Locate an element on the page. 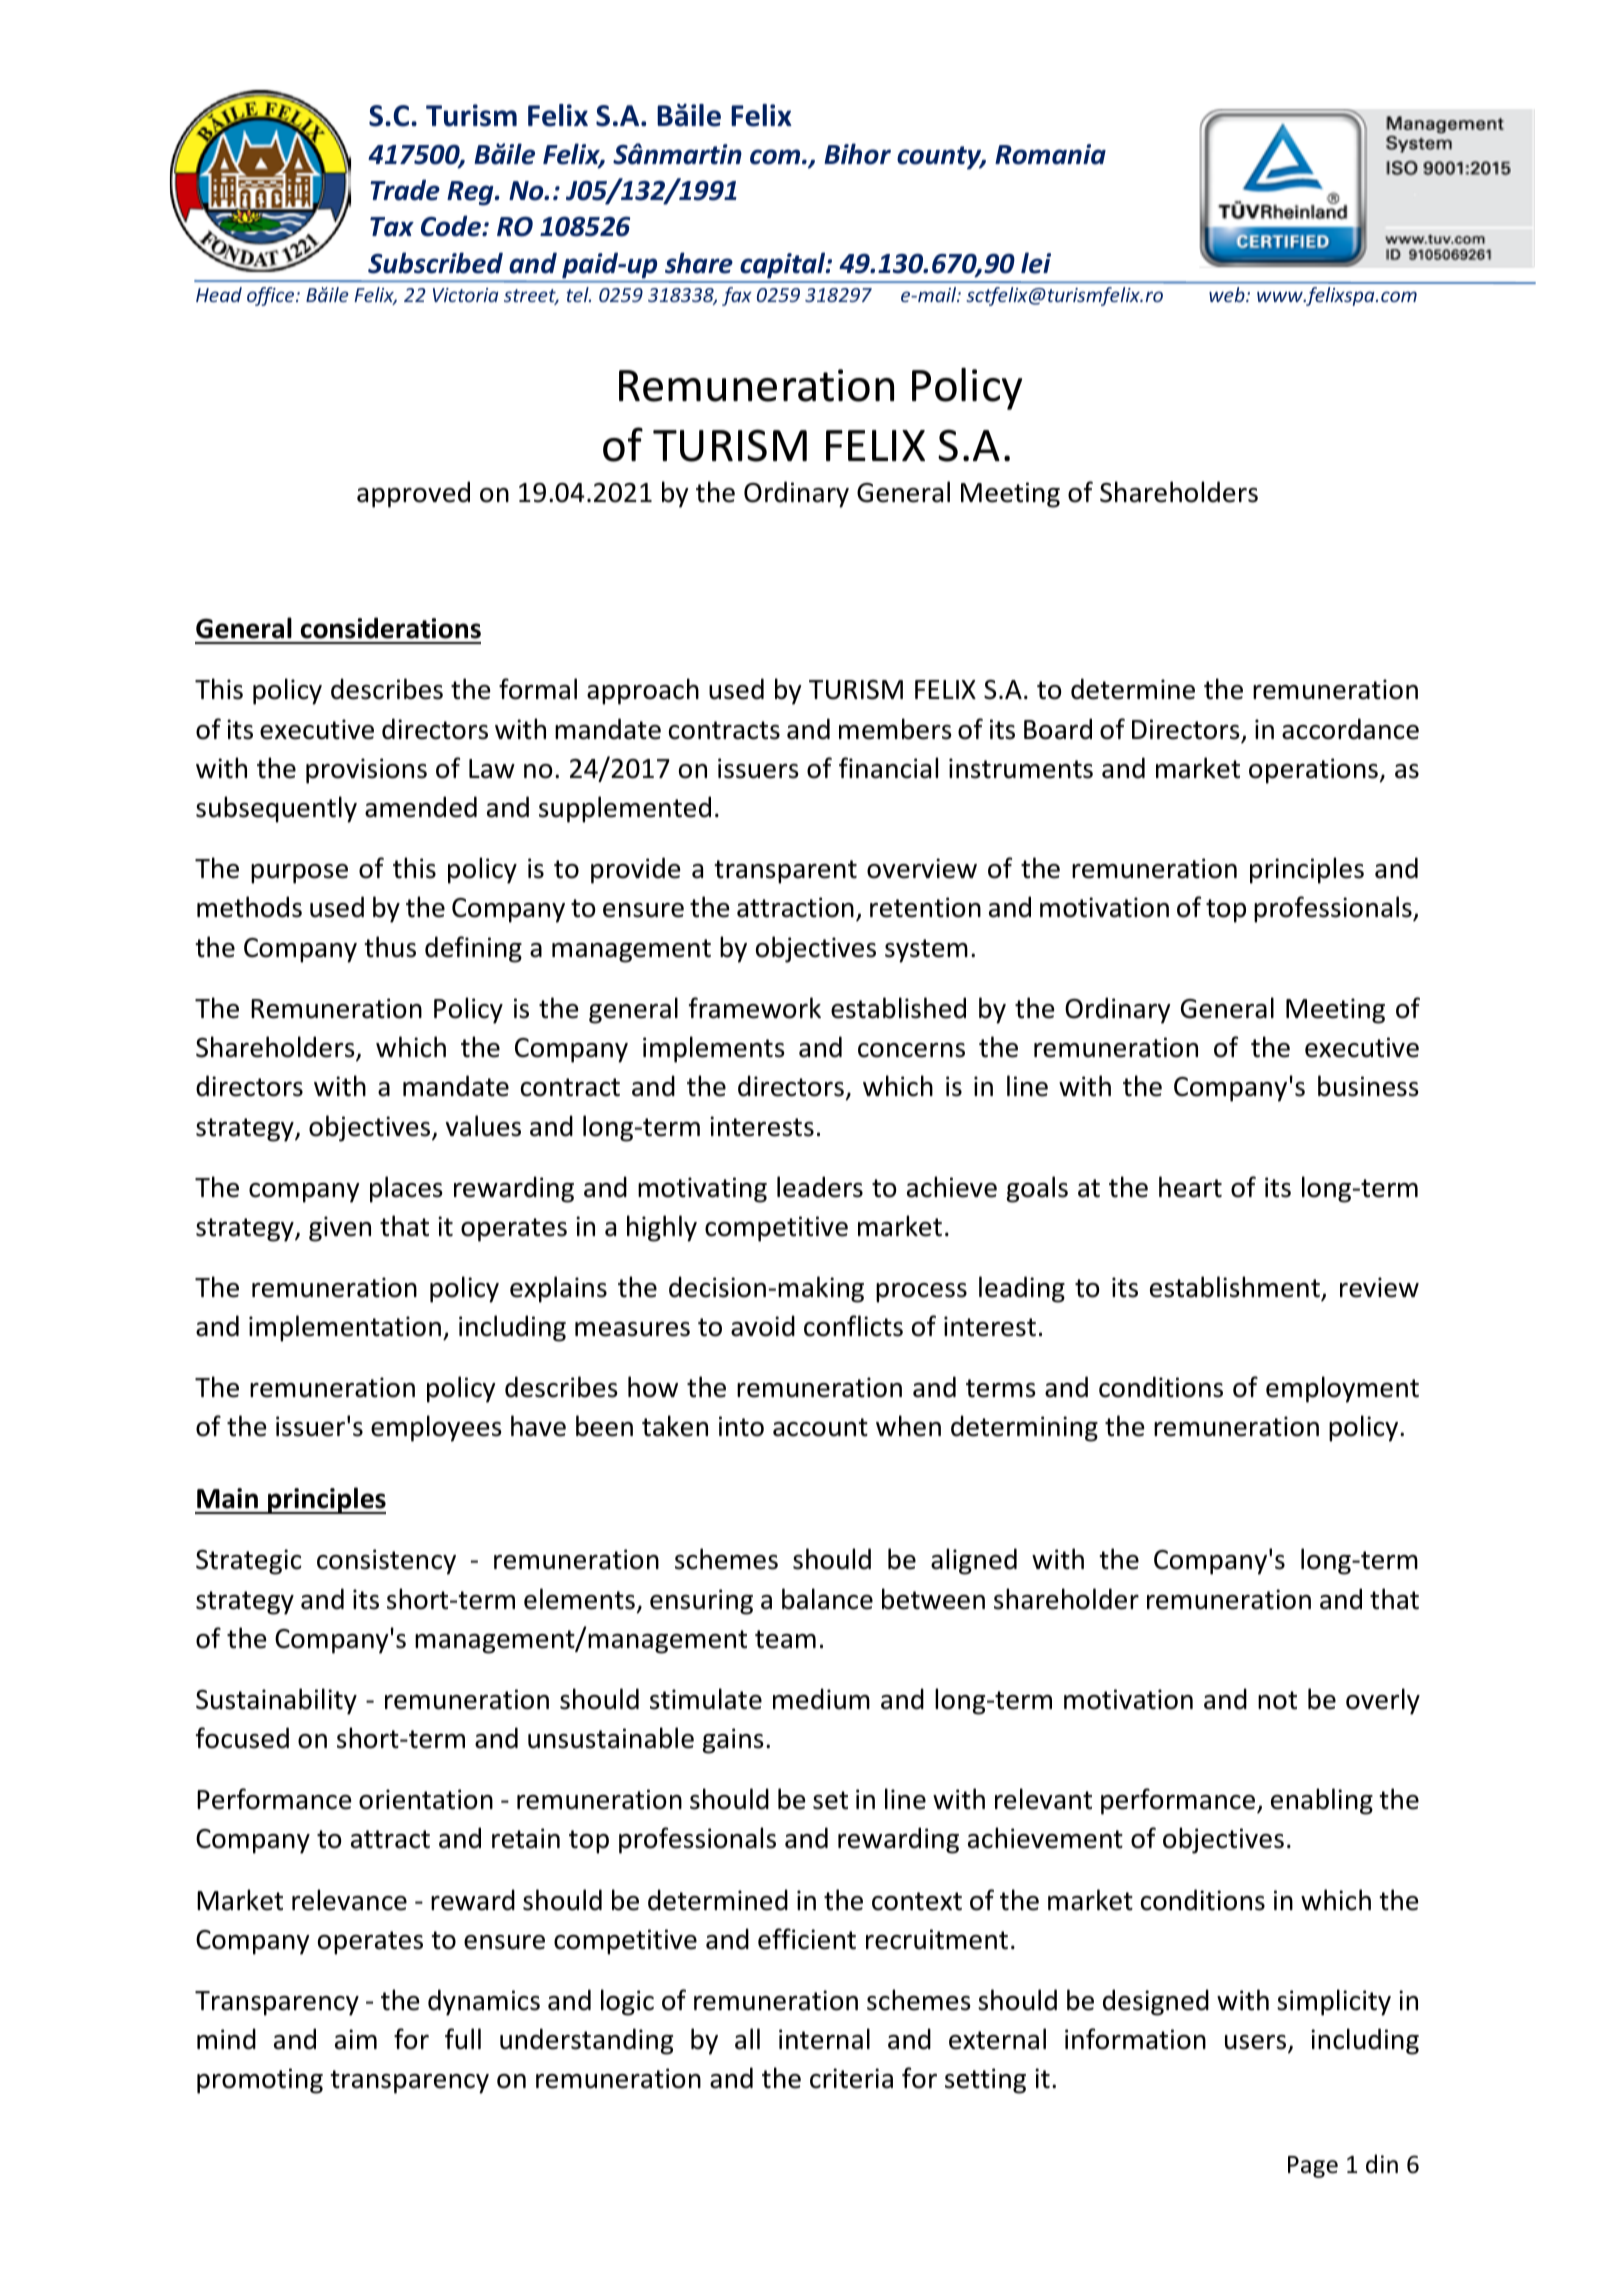  account is located at coordinates (820, 1427).
